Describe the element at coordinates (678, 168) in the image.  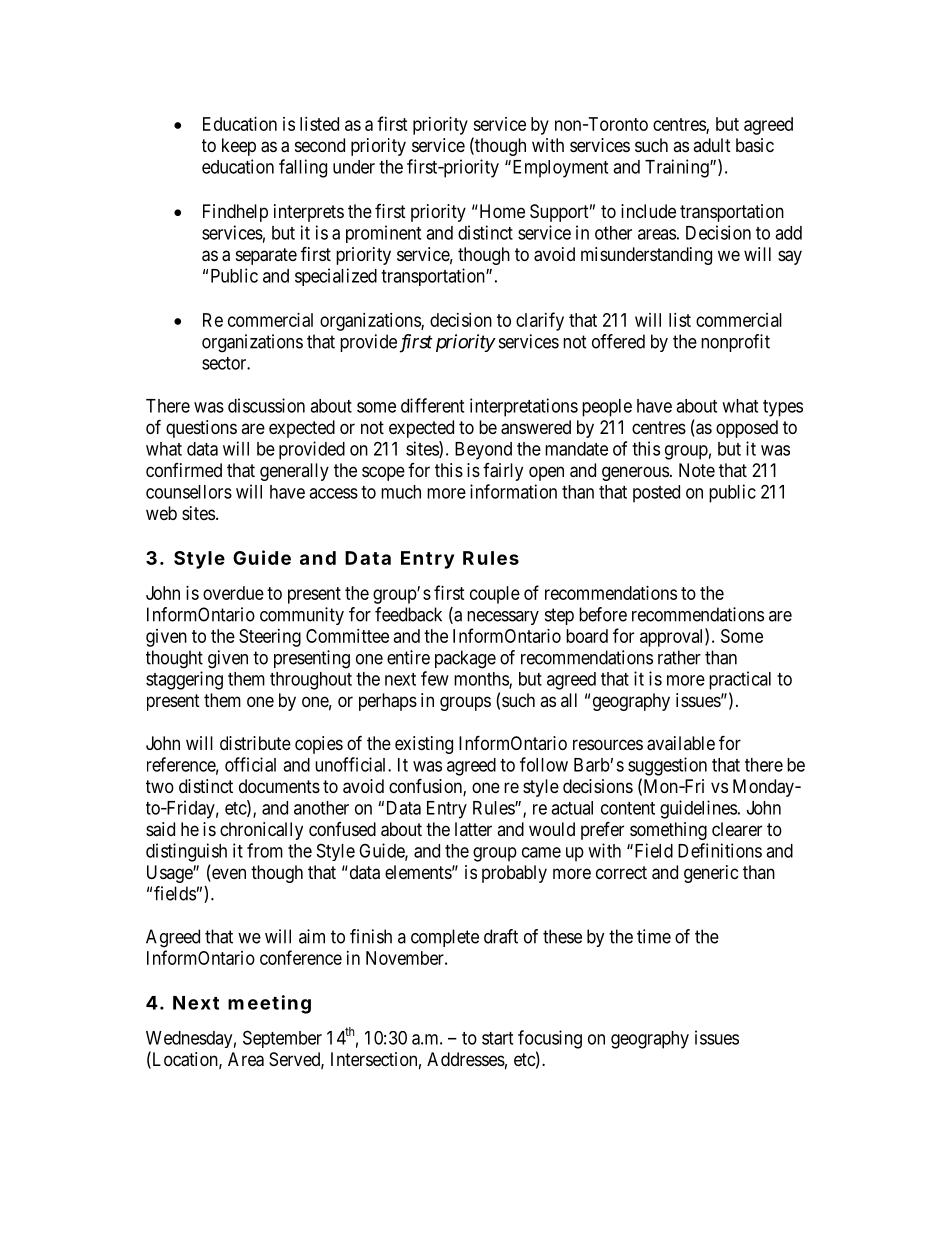
I see `Training` at that location.
